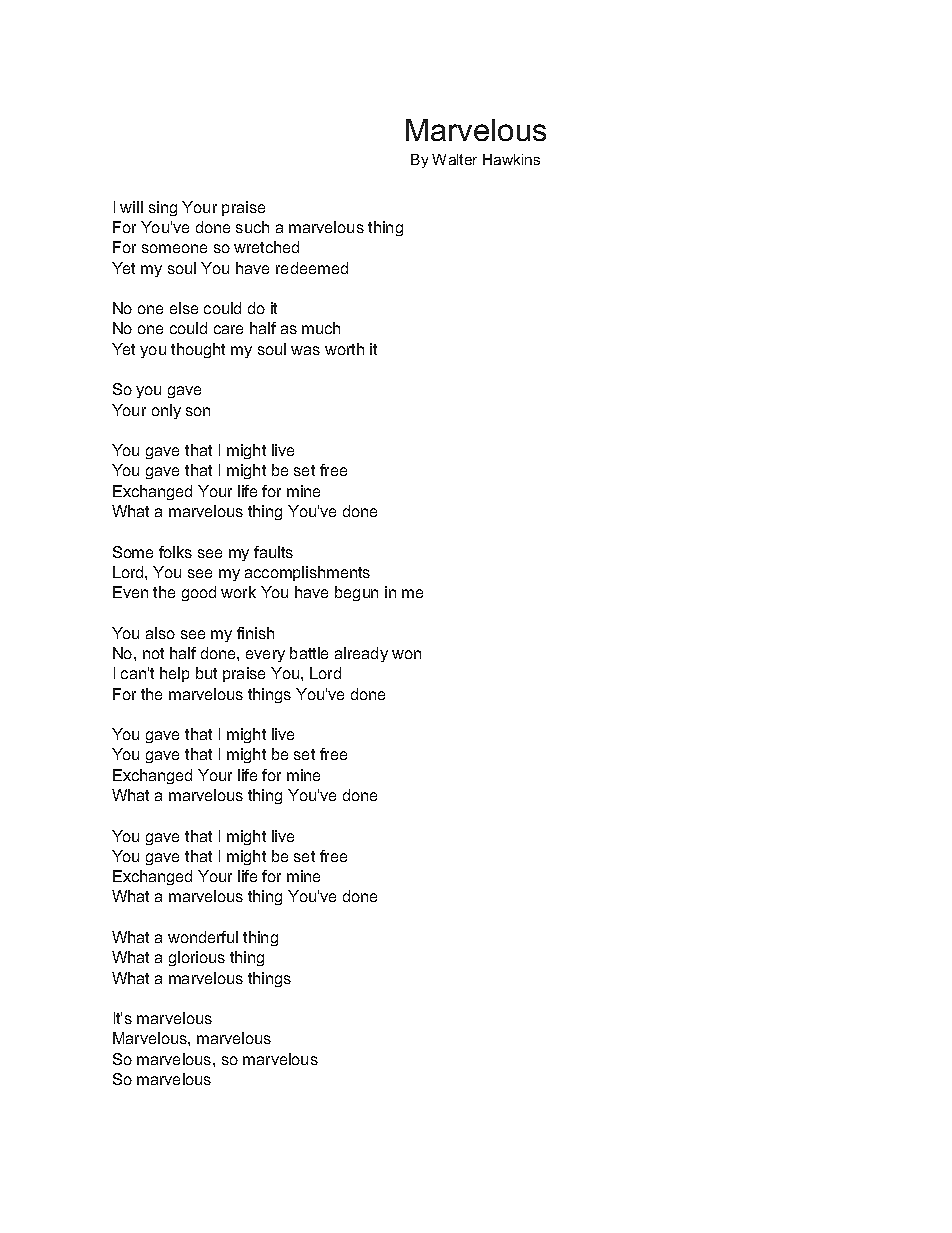  I want to click on sing, so click(163, 208).
